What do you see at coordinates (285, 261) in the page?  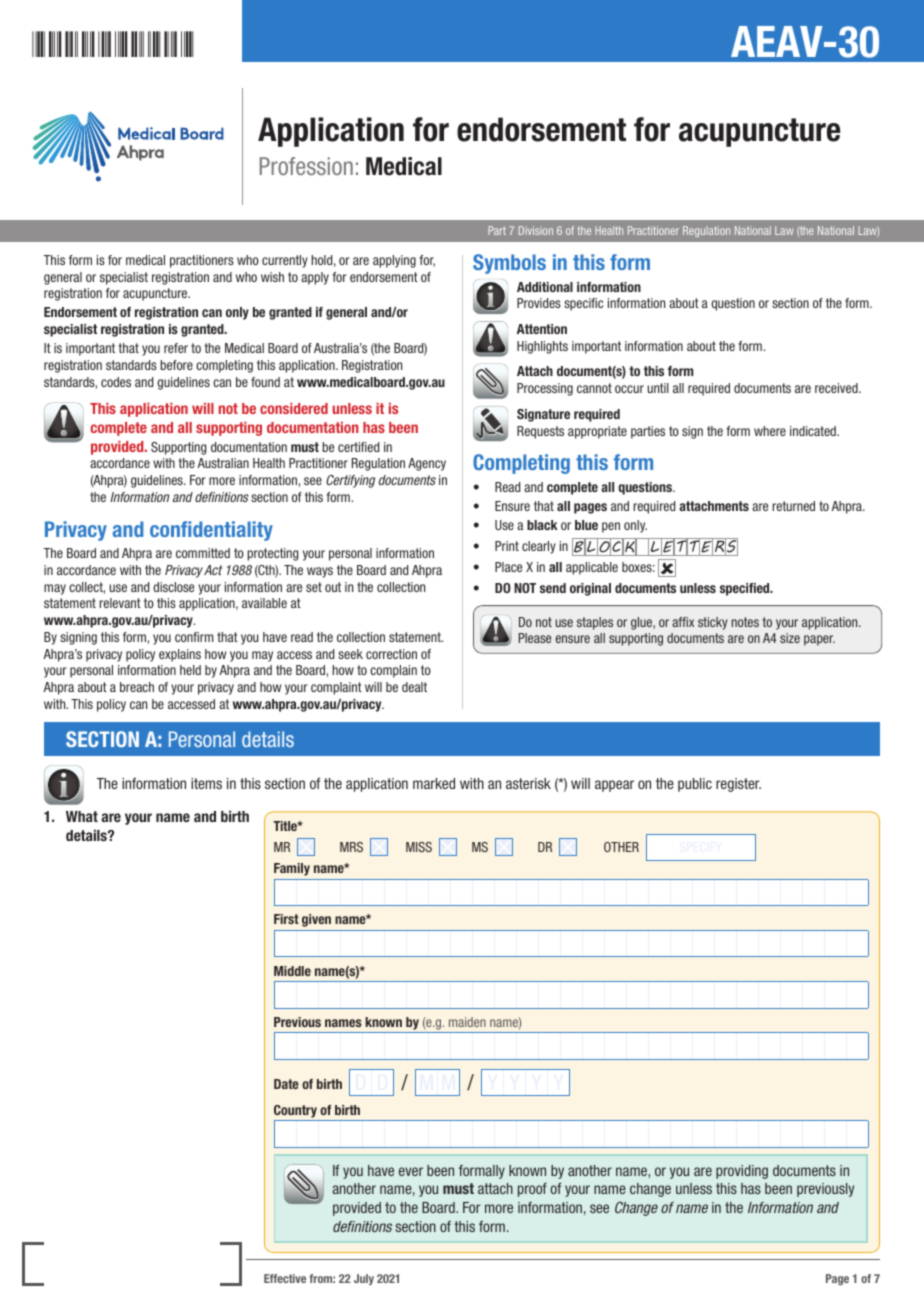 I see `currently` at bounding box center [285, 261].
